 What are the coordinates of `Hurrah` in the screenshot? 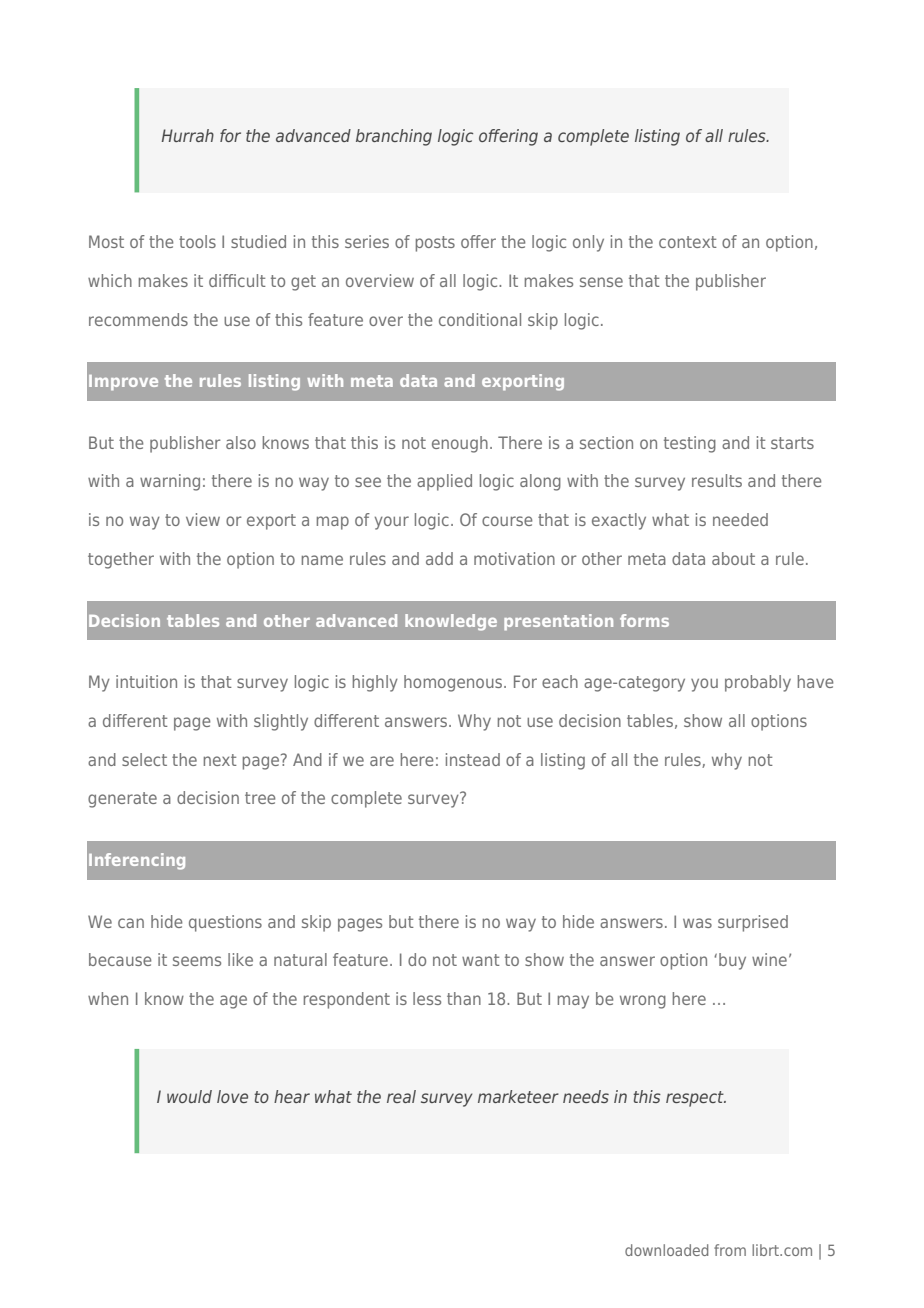 It's located at (188, 135).
